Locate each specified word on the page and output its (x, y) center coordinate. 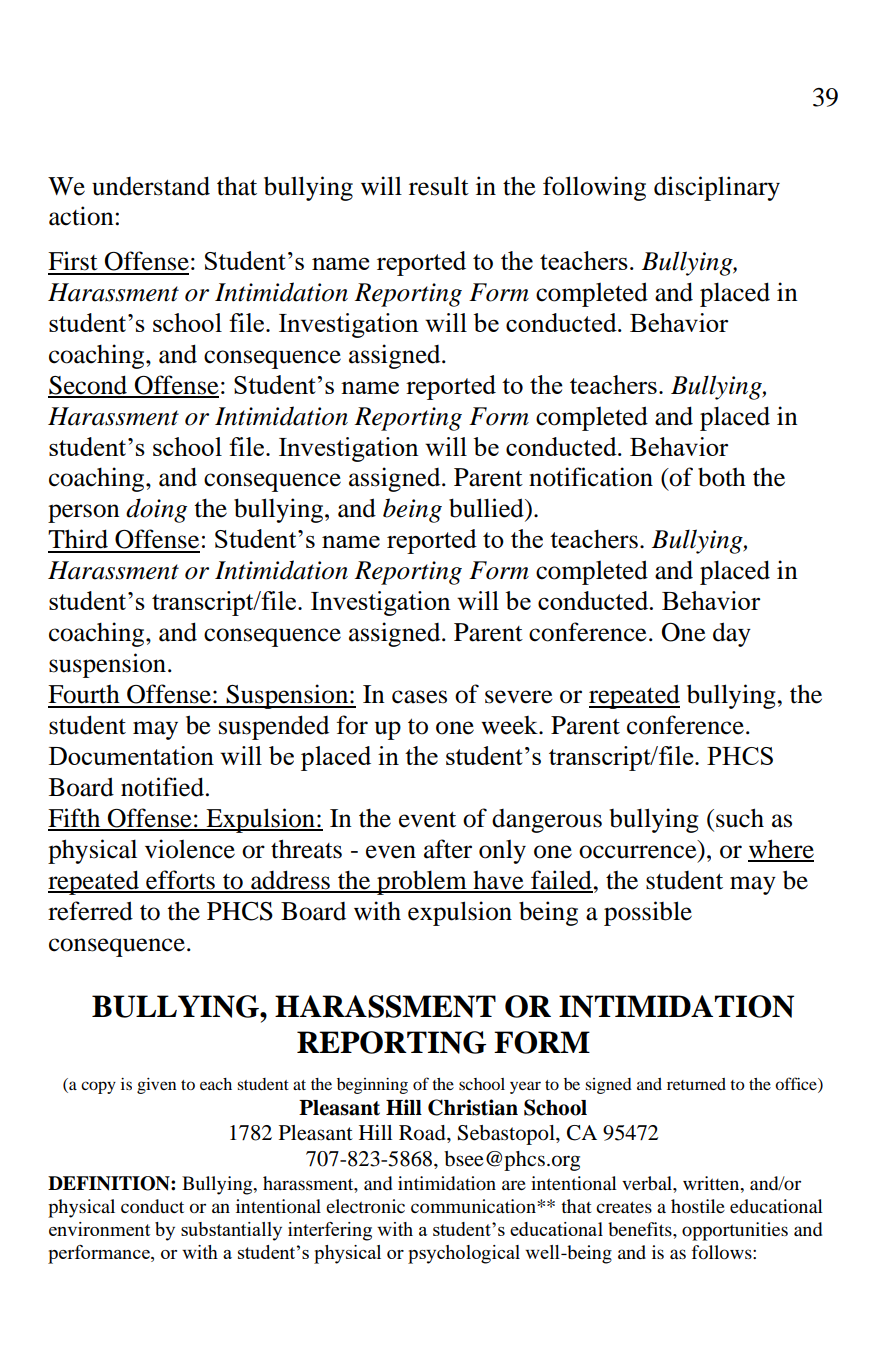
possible (648, 913)
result (439, 186)
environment (99, 1229)
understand (151, 186)
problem (422, 882)
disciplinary (717, 188)
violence (190, 849)
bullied (487, 508)
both (722, 477)
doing (156, 510)
